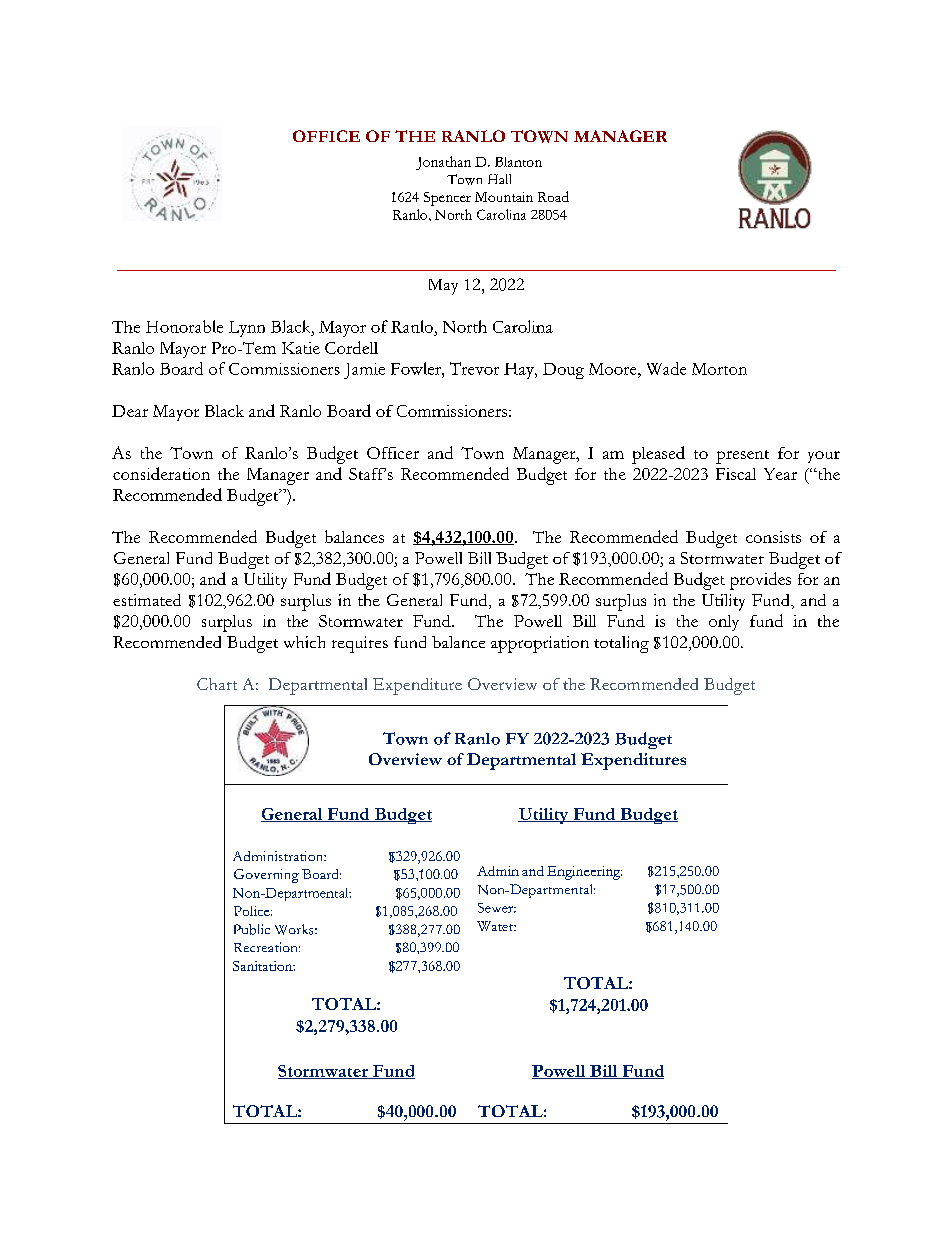 This screenshot has width=952, height=1233. Describe the element at coordinates (130, 411) in the screenshot. I see `Dear` at that location.
